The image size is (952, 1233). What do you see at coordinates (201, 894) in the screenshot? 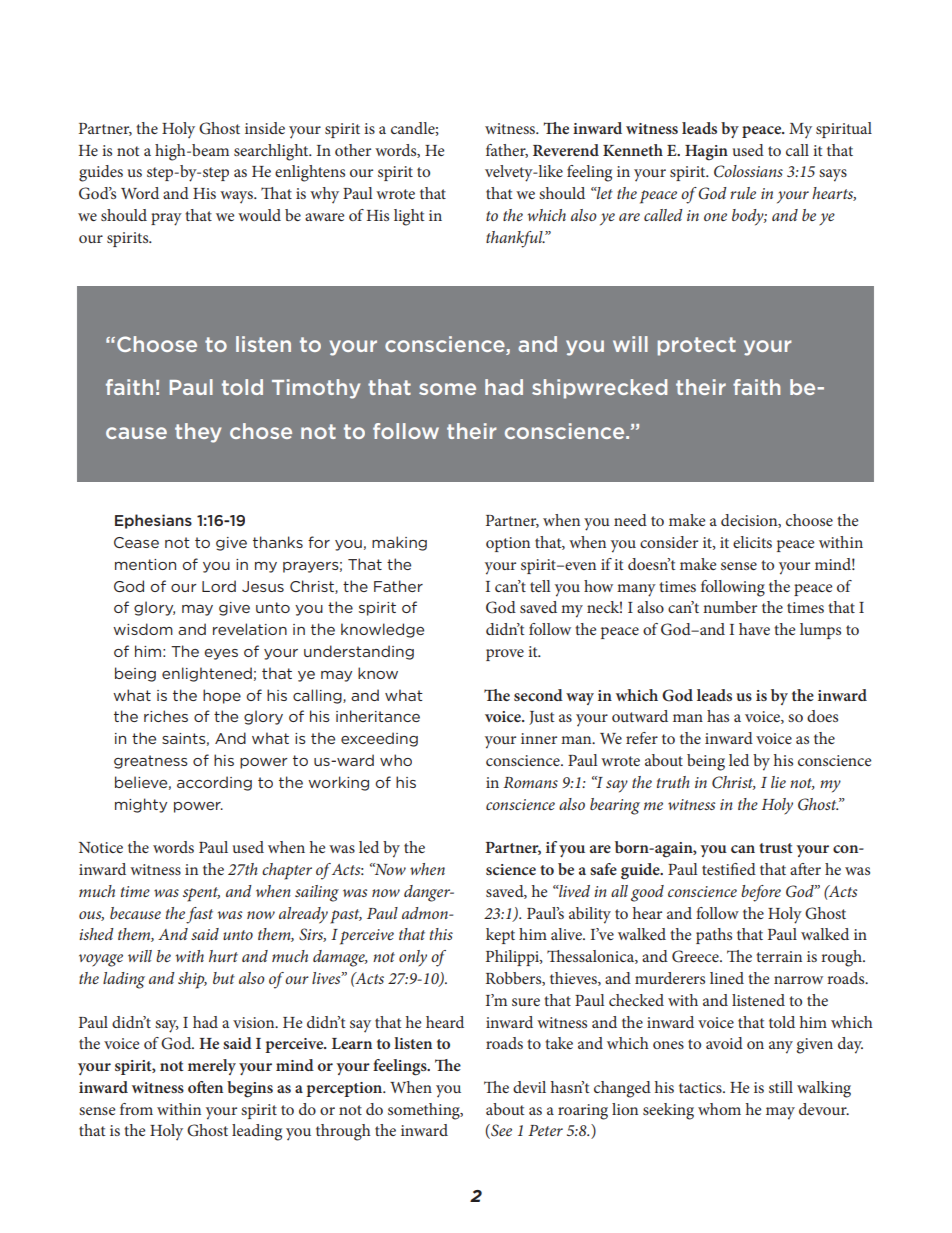
I see `spent` at bounding box center [201, 894].
